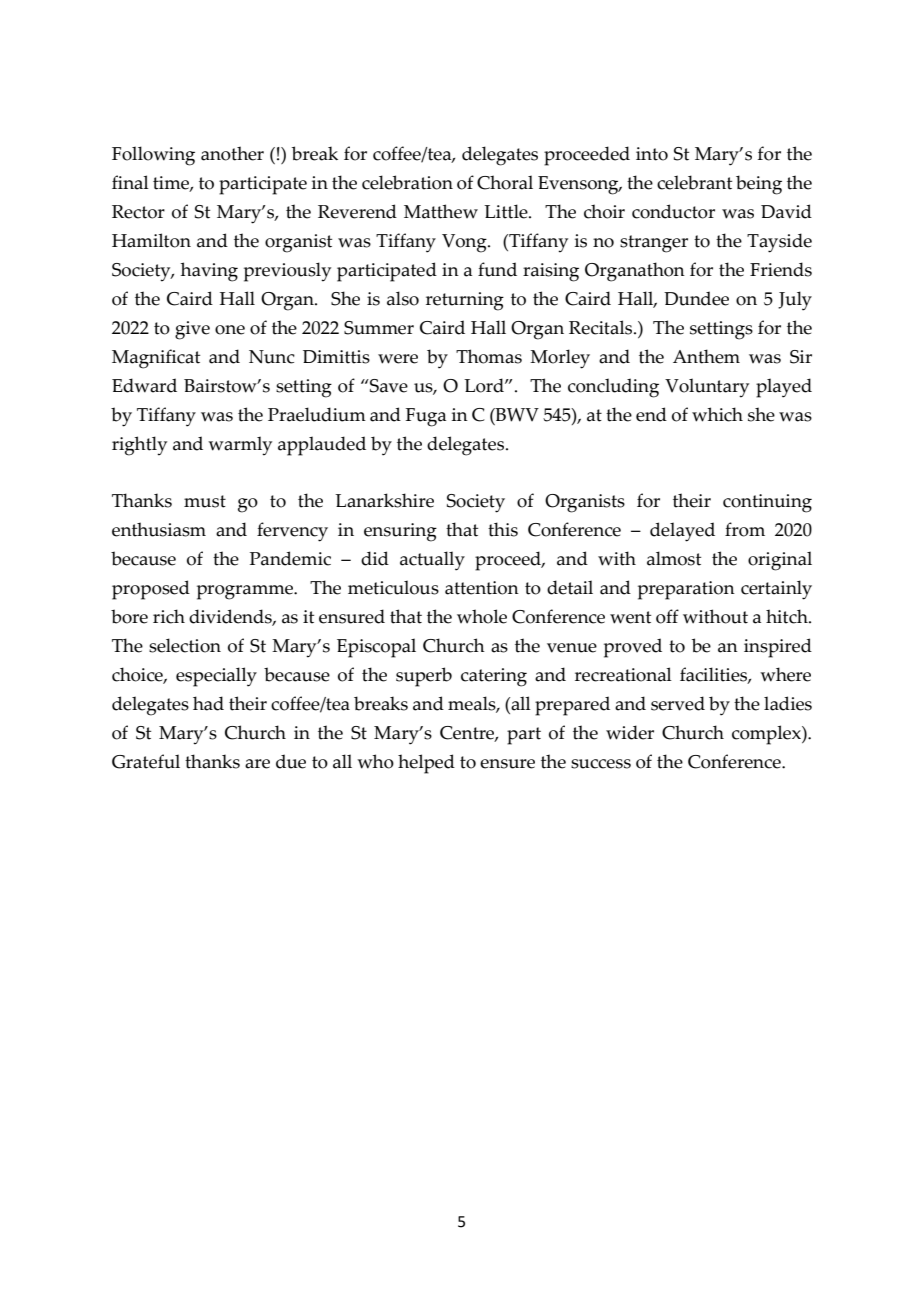 This screenshot has height=1308, width=924. Describe the element at coordinates (232, 153) in the screenshot. I see `another` at that location.
